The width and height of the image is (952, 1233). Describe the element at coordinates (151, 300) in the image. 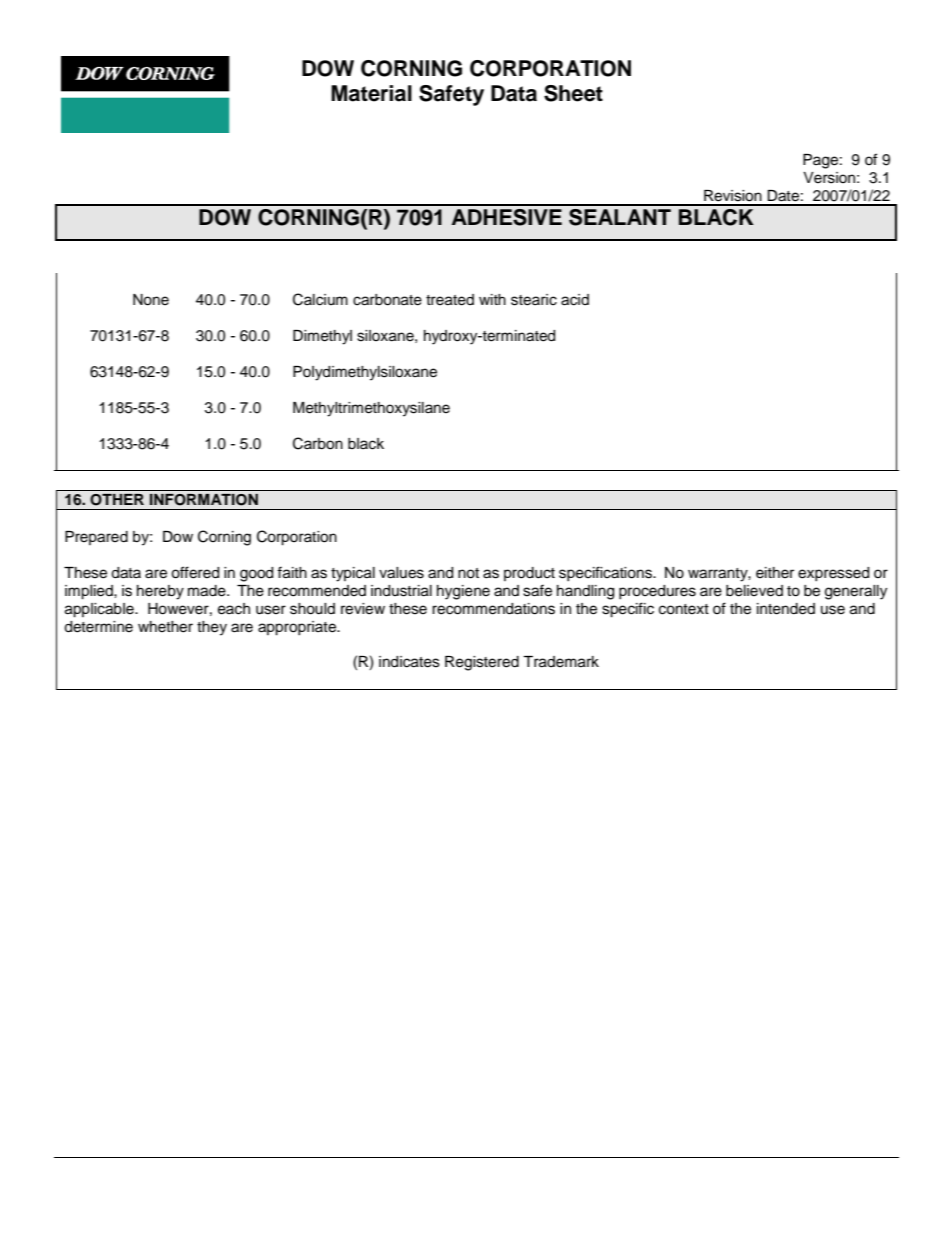

I see `None` at that location.
